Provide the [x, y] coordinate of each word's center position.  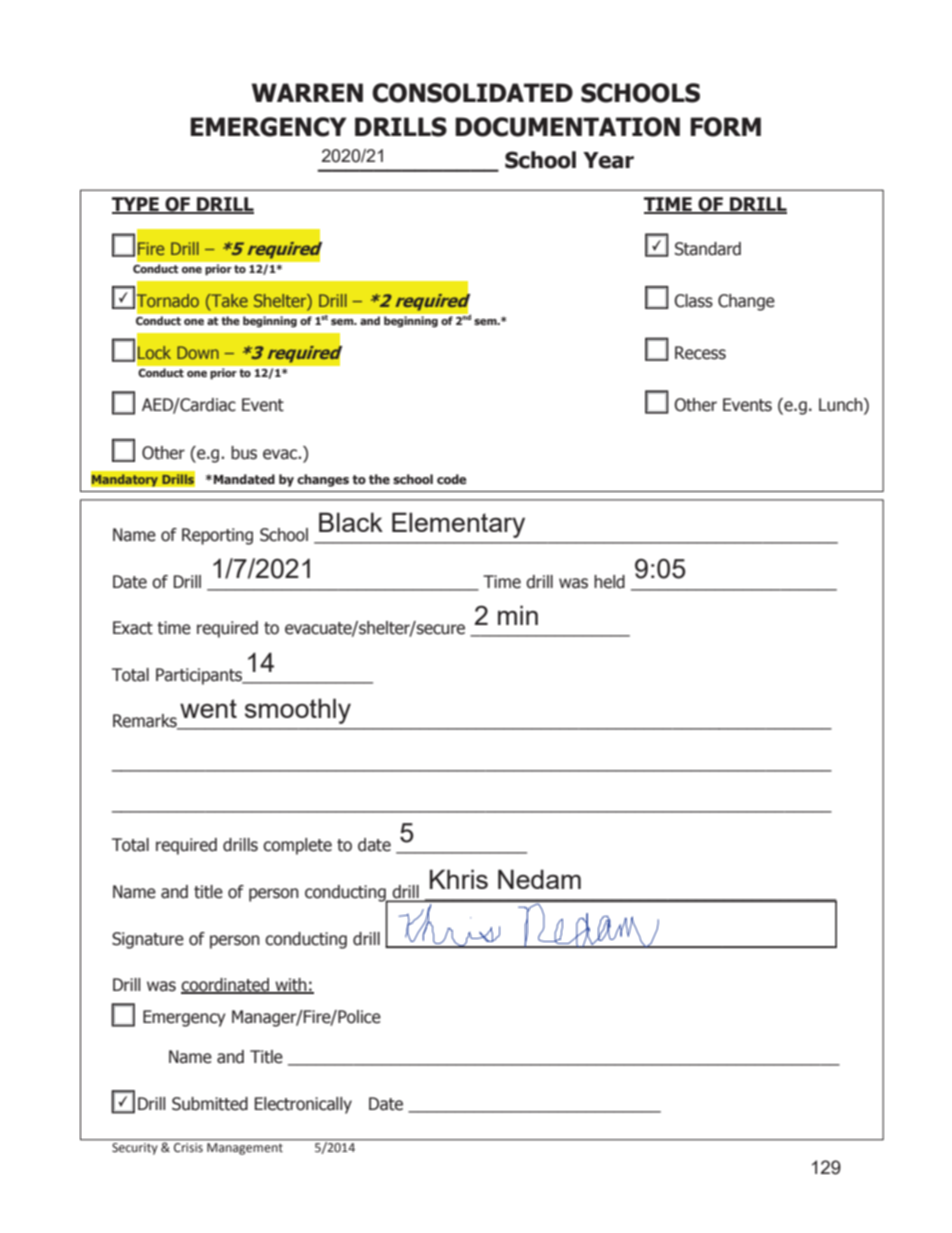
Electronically [303, 1105]
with [291, 986]
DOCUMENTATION [567, 127]
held [609, 582]
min [518, 615]
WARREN [307, 92]
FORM [725, 127]
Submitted [210, 1104]
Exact [133, 628]
